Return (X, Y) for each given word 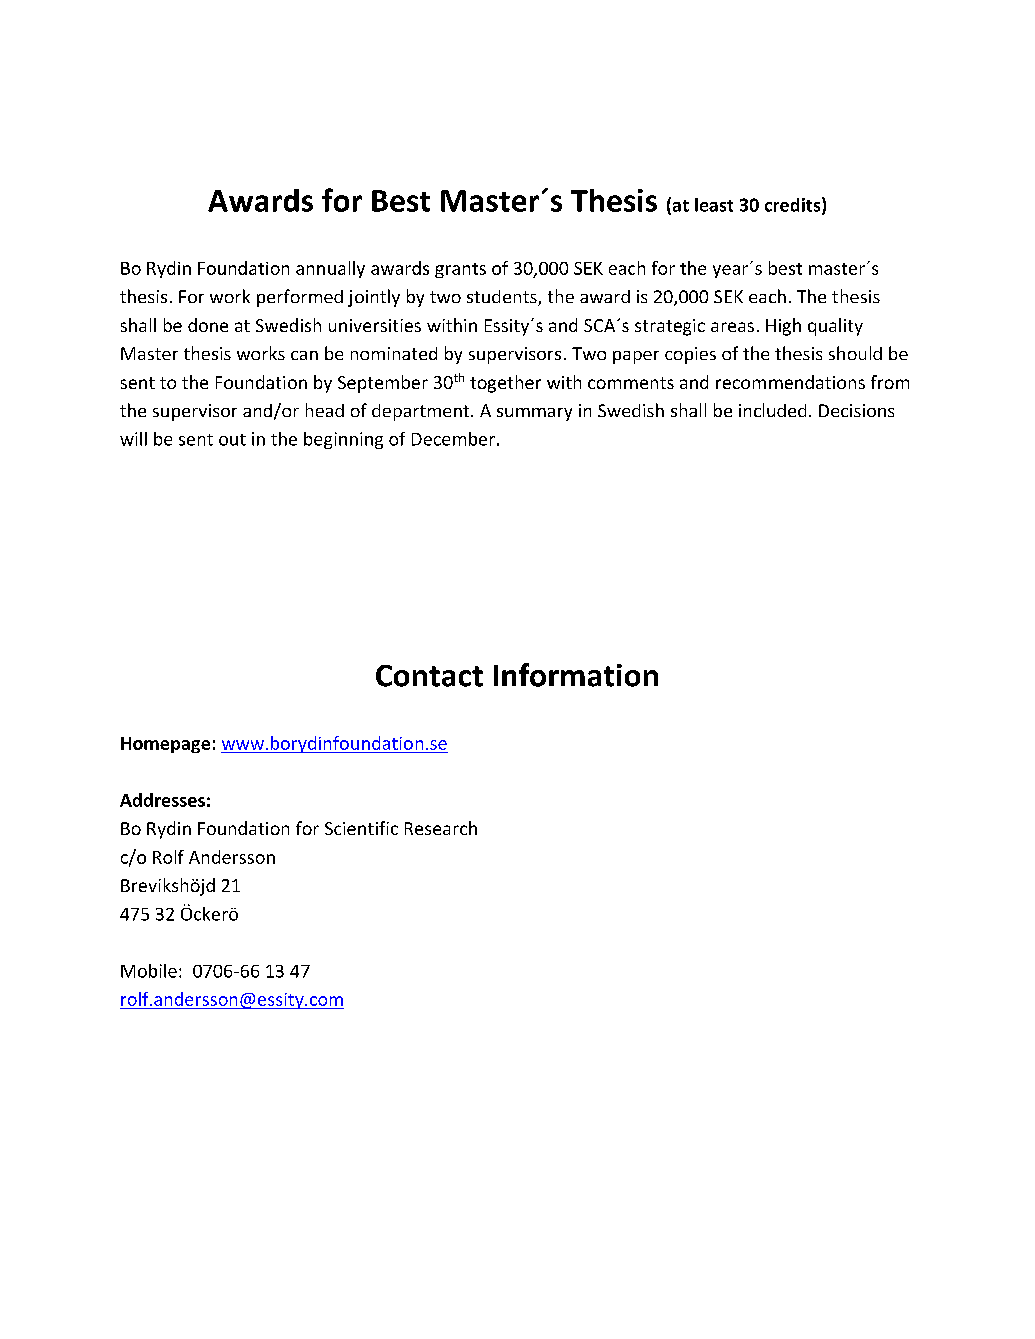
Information (576, 675)
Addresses (162, 800)
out (232, 440)
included (772, 410)
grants (460, 270)
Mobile (149, 971)
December (453, 439)
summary (534, 414)
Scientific (361, 828)
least (714, 205)
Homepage (165, 745)
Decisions (856, 410)
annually (330, 269)
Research (441, 828)
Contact (429, 676)
